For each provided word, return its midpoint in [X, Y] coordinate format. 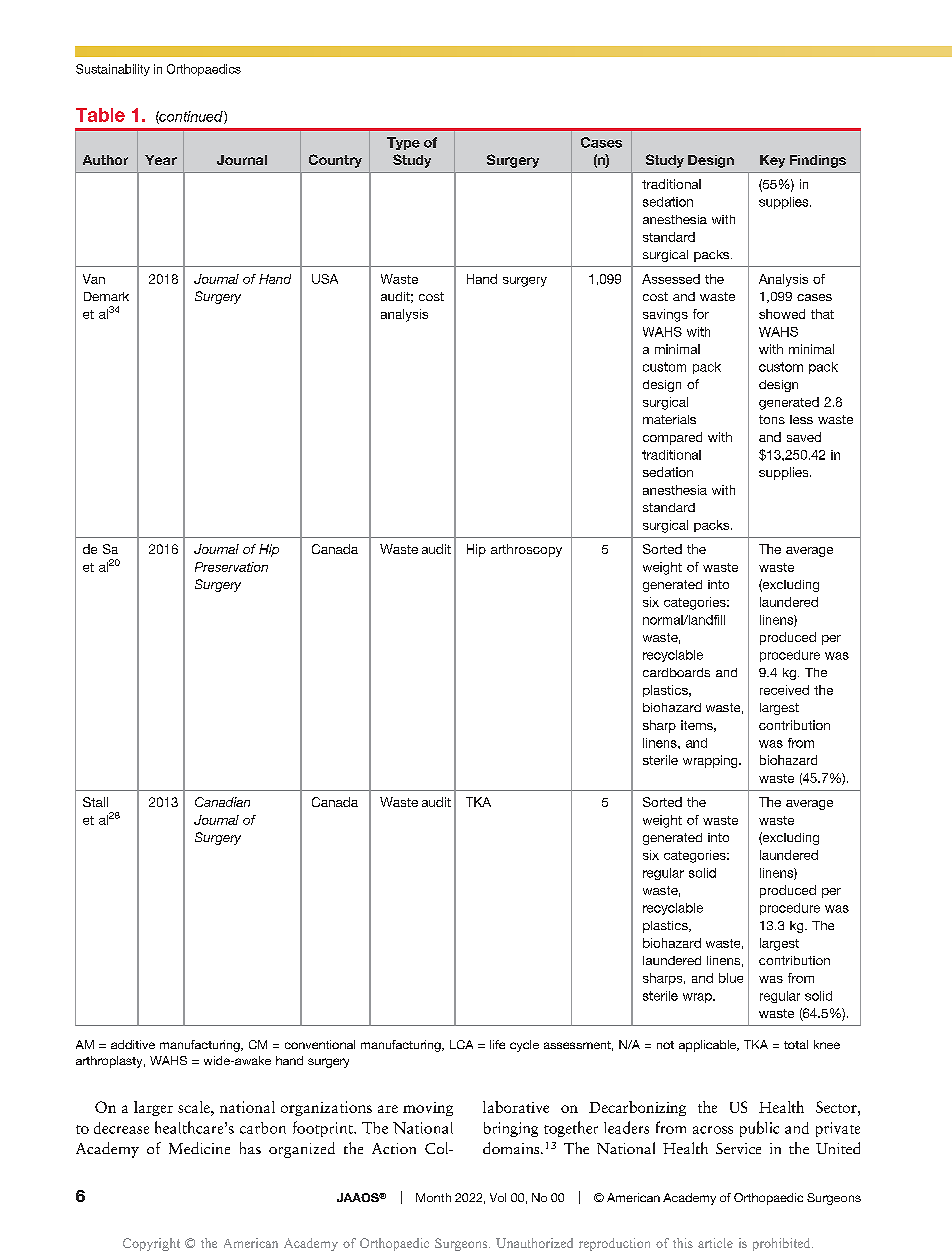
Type [403, 143]
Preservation [231, 567]
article [715, 1243]
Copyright [151, 1244]
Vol [498, 1197]
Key [772, 161]
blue [731, 978]
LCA [461, 1044]
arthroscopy [526, 550]
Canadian [222, 802]
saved [804, 437]
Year [161, 160]
